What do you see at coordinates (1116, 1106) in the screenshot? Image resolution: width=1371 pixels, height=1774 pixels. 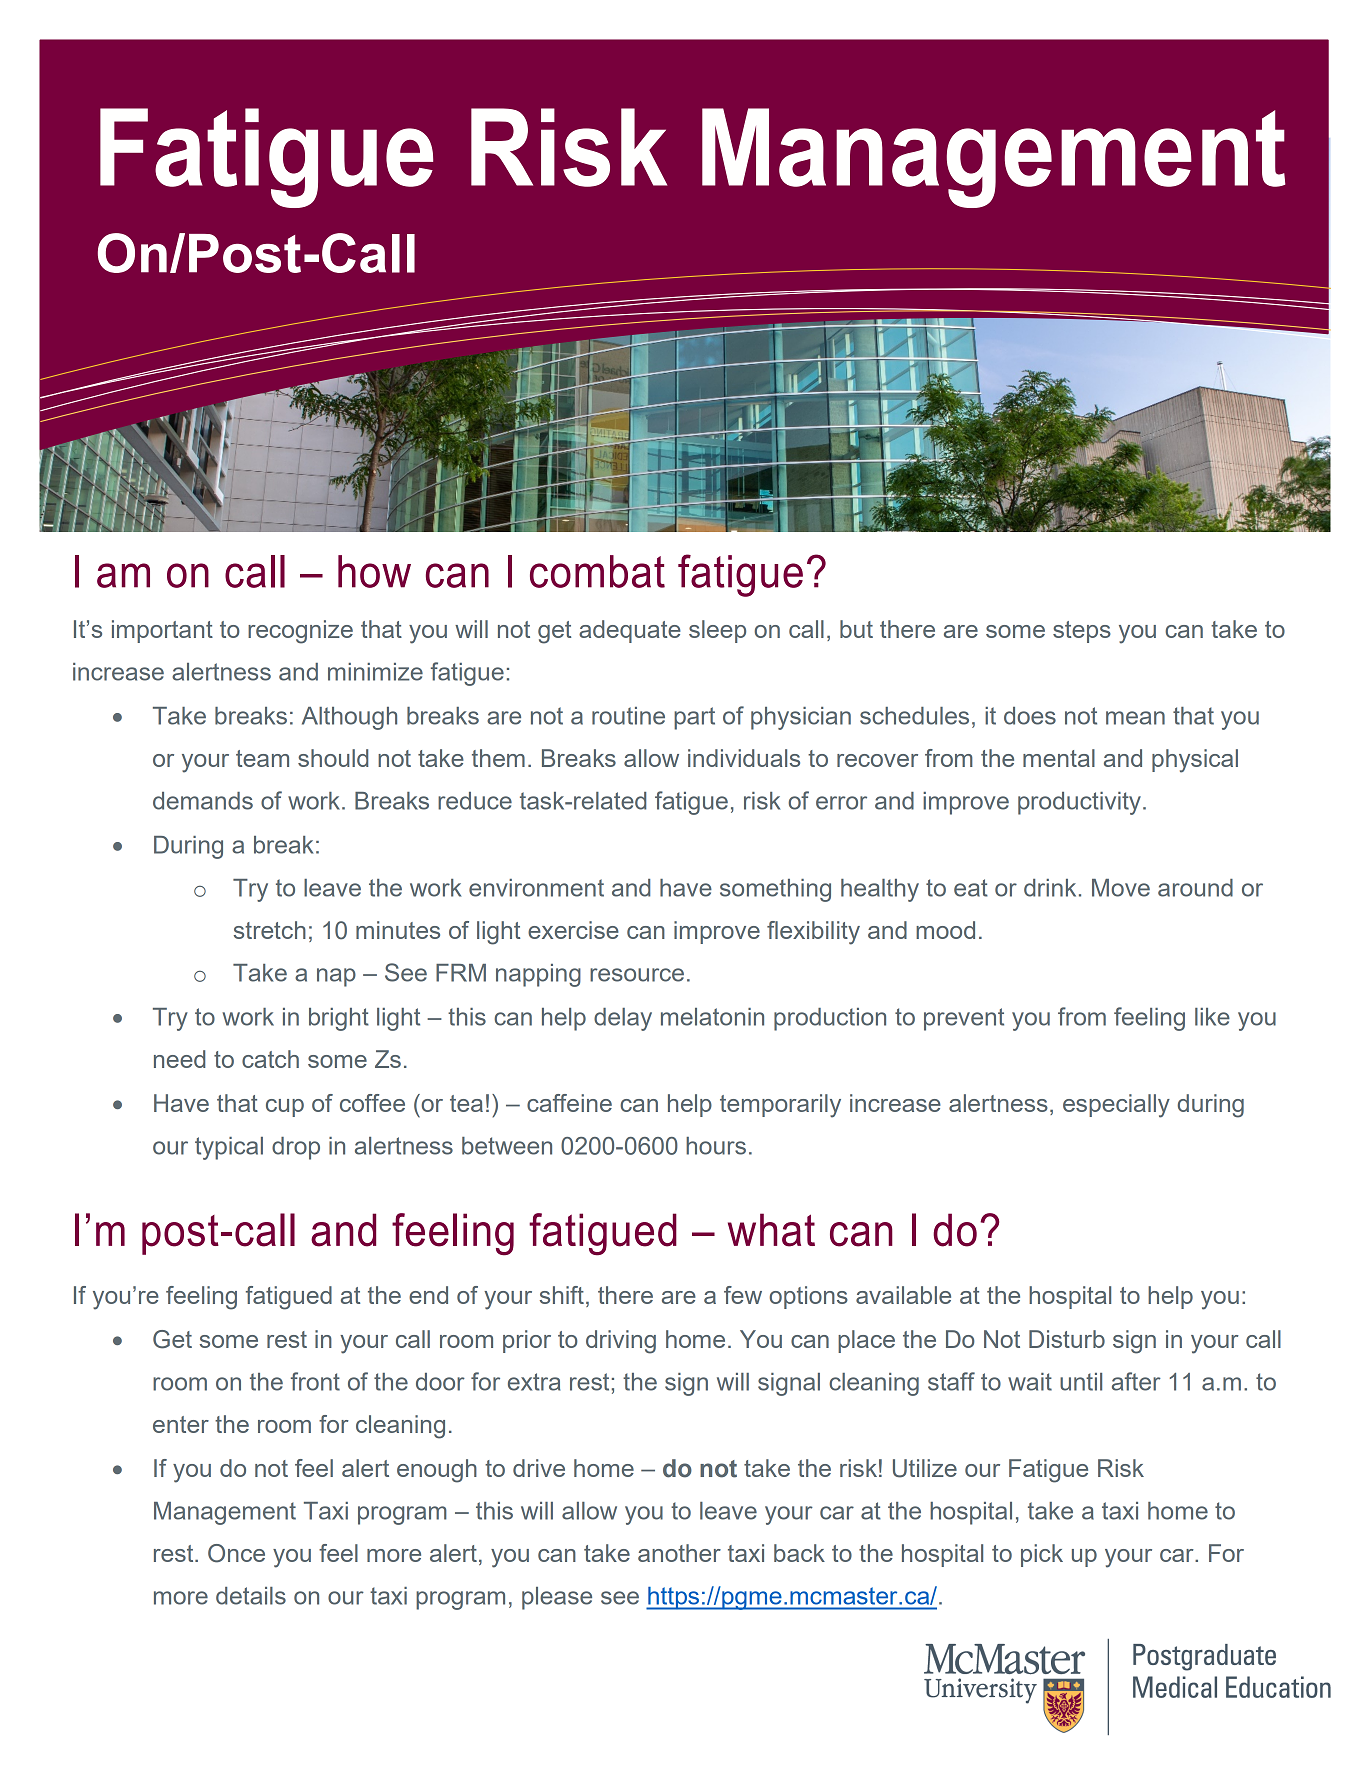 I see `especially` at bounding box center [1116, 1106].
